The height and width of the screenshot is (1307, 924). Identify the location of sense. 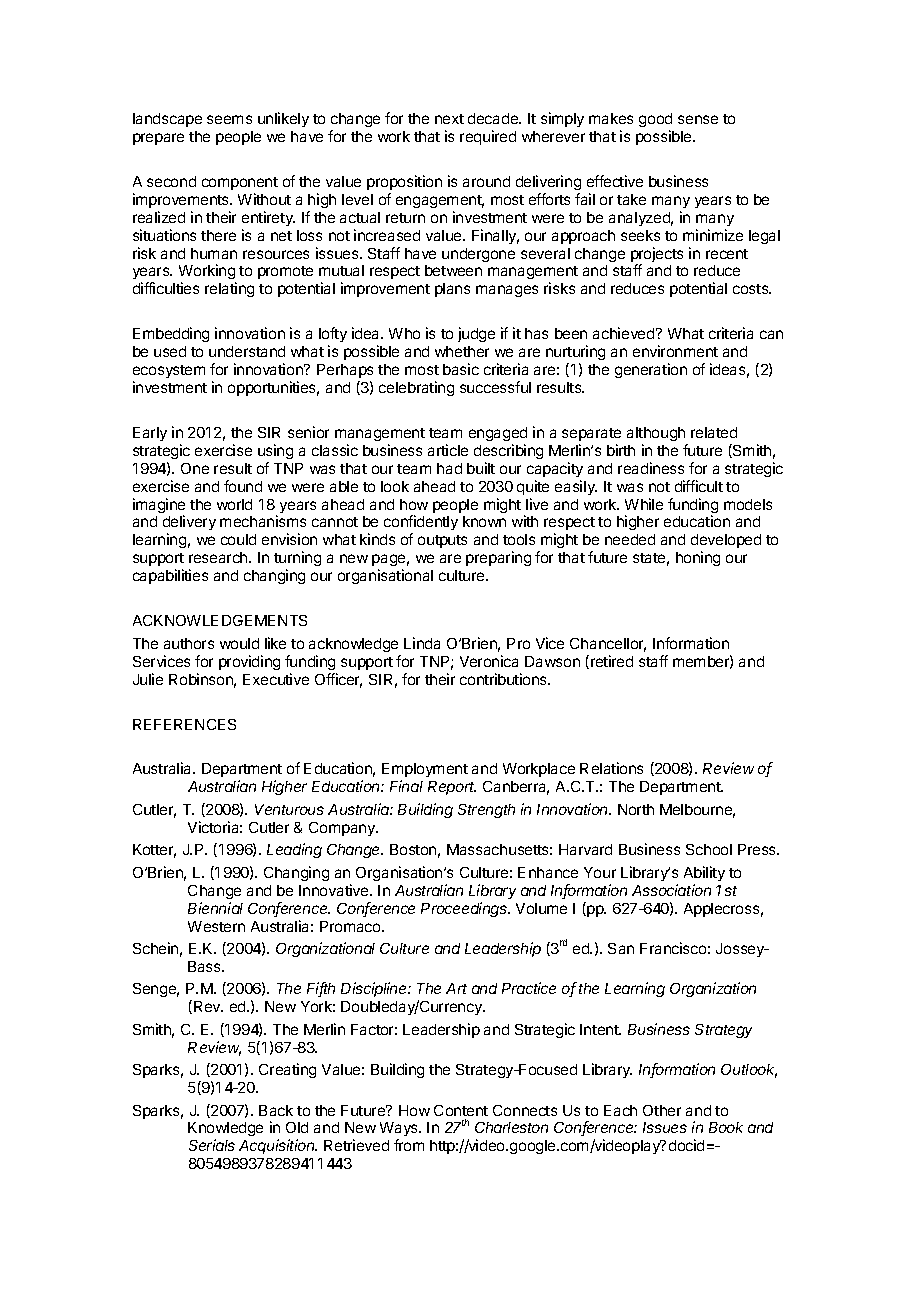
(698, 119).
